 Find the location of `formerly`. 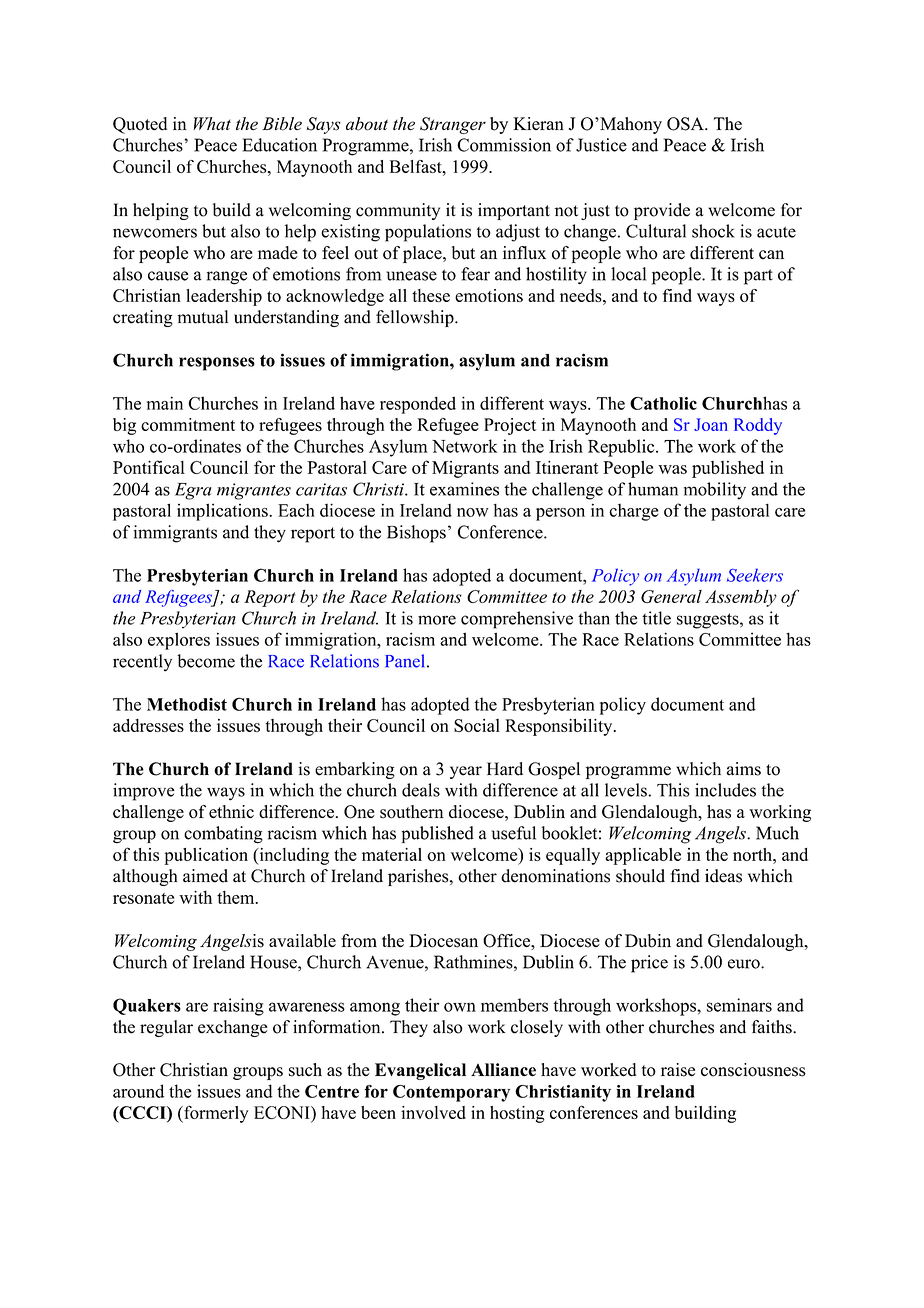

formerly is located at coordinates (215, 1114).
